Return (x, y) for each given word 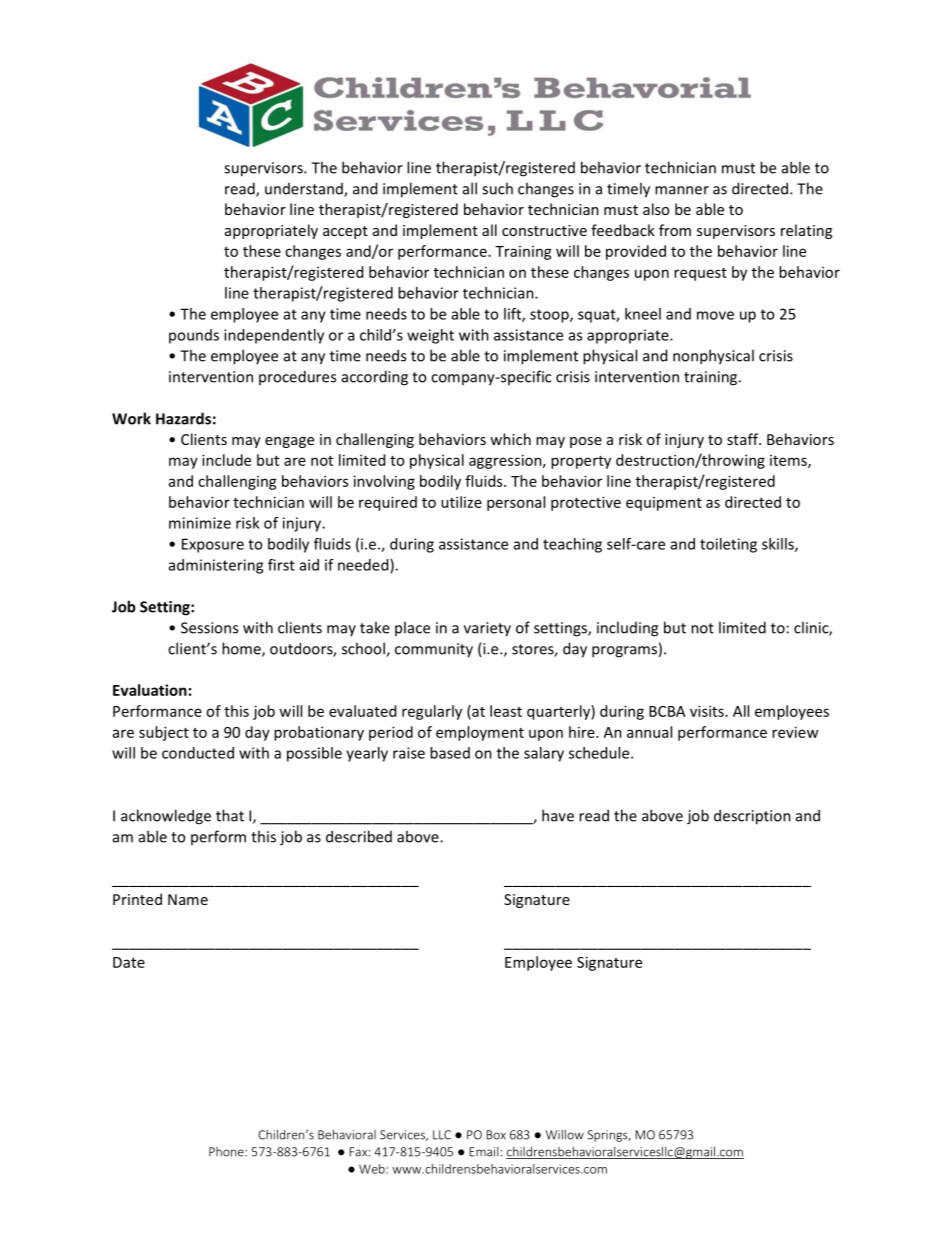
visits (707, 711)
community (434, 650)
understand (305, 190)
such (497, 188)
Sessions (209, 628)
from (675, 230)
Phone (227, 1152)
